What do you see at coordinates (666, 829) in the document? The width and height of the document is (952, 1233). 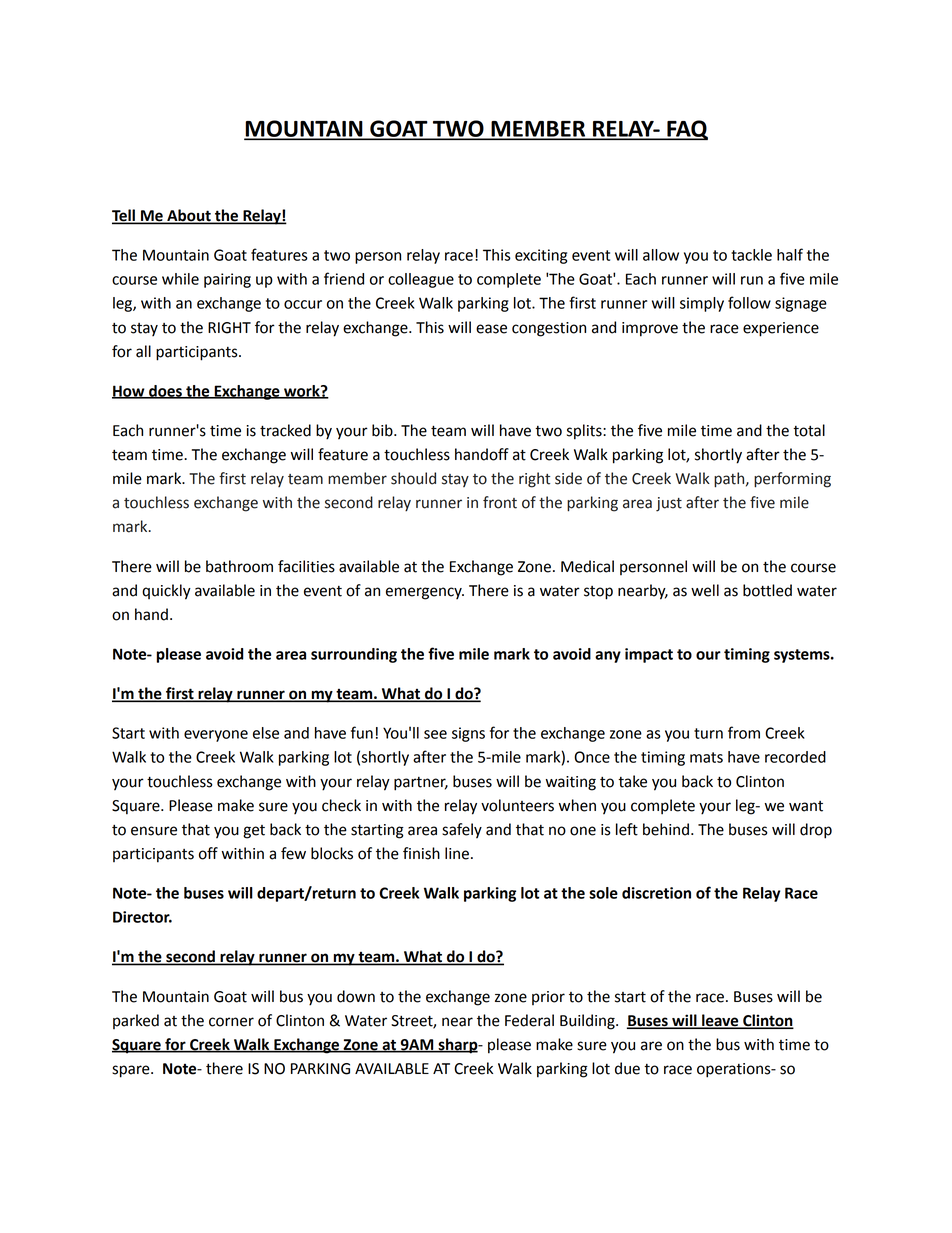 I see `behind` at bounding box center [666, 829].
